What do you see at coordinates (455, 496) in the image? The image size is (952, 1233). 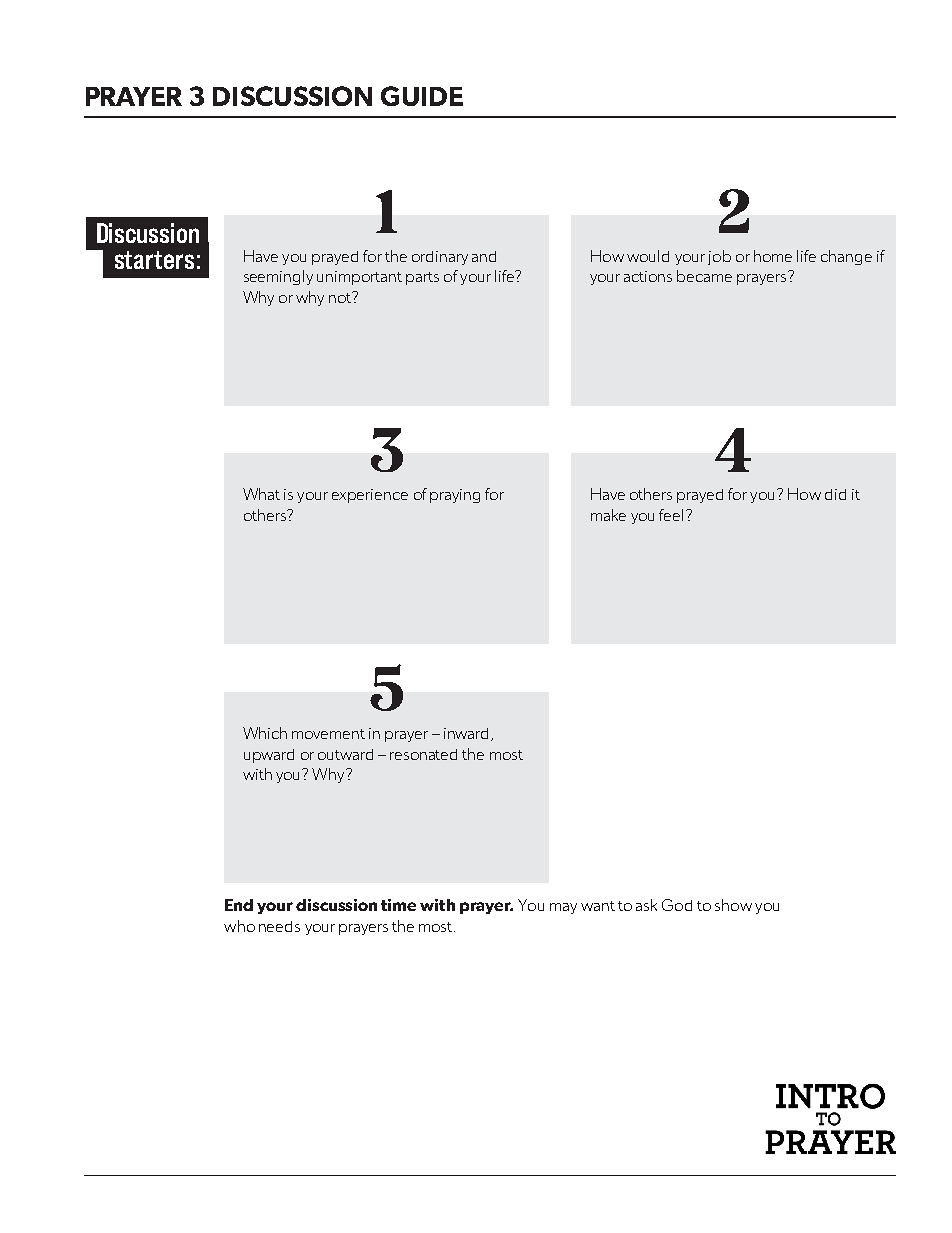 I see `praying` at bounding box center [455, 496].
